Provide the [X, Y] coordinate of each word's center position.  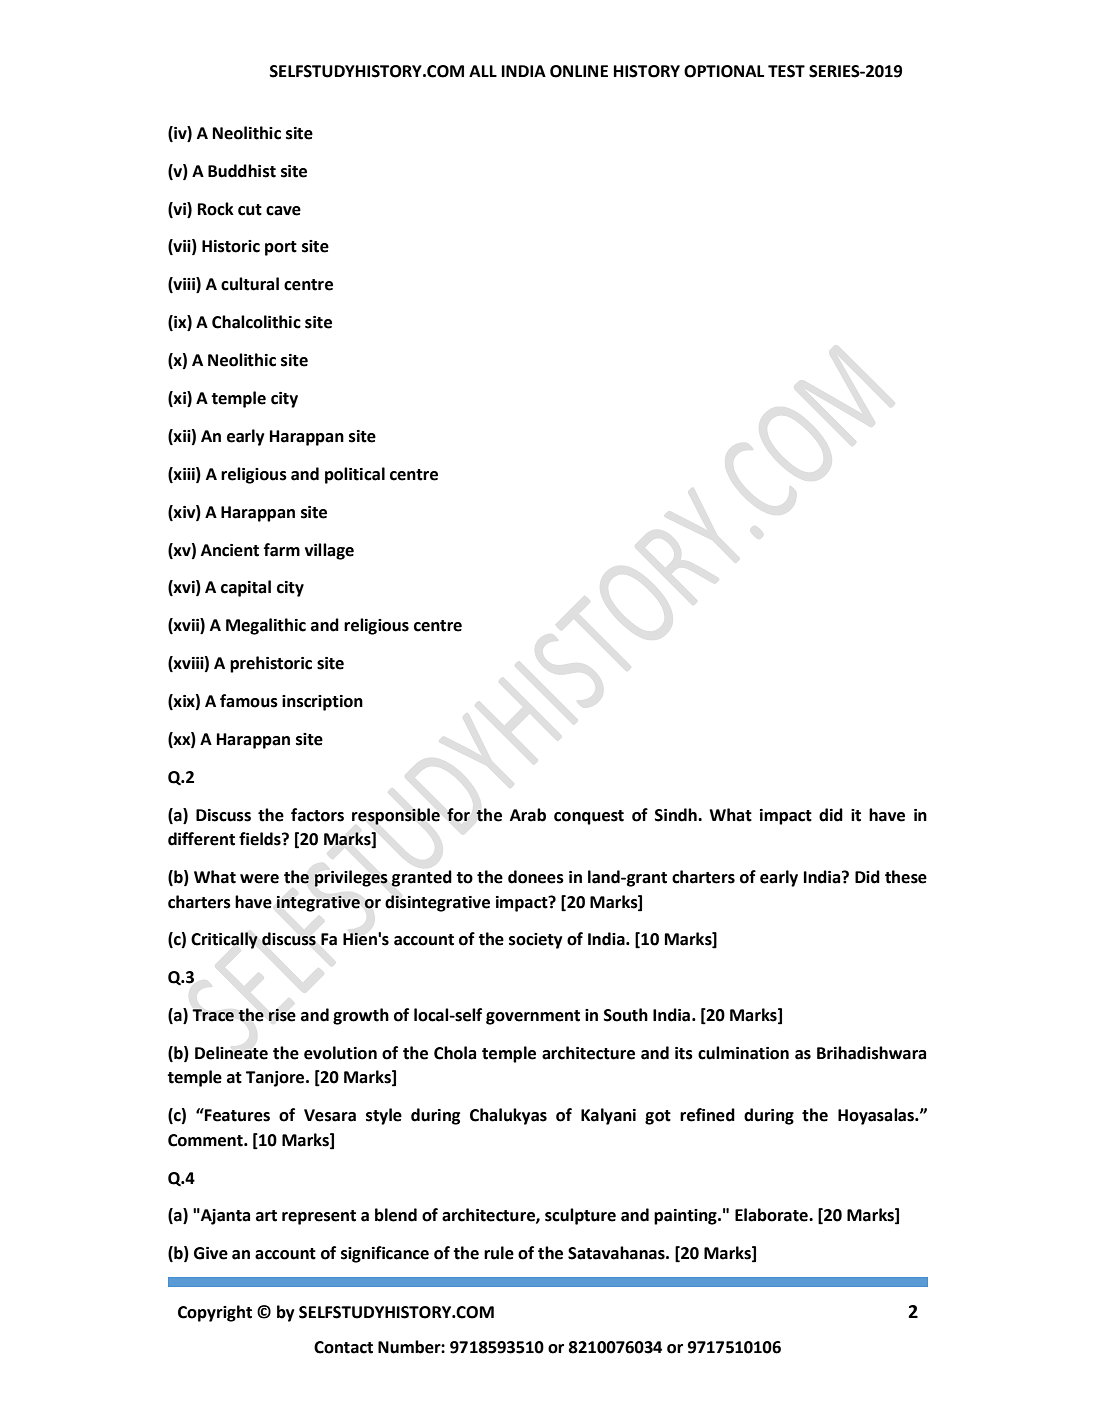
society [535, 941]
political [355, 475]
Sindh [676, 815]
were [259, 879]
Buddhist [242, 171]
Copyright [215, 1313]
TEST [786, 71]
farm [282, 550]
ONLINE [579, 71]
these [906, 877]
